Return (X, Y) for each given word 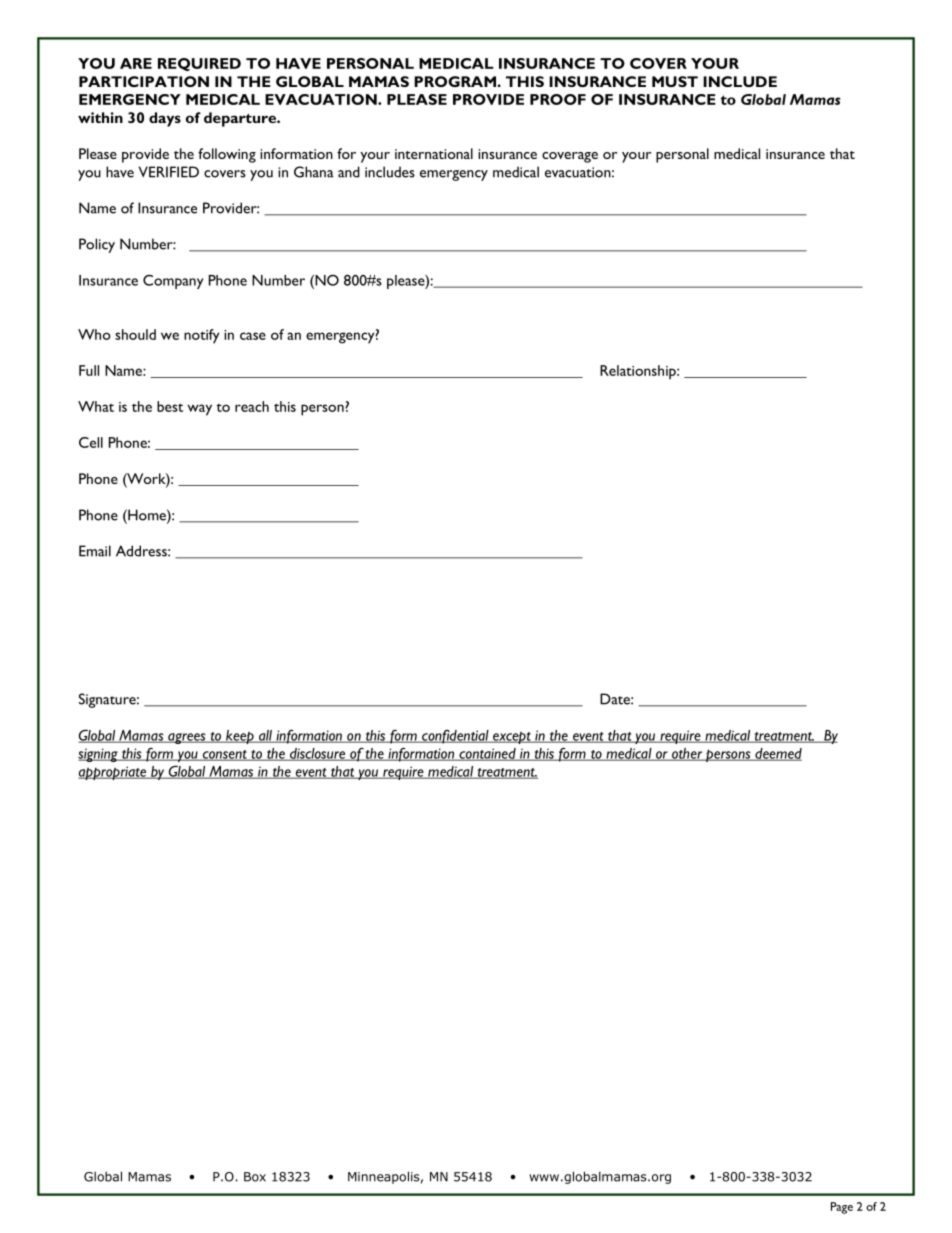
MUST (675, 81)
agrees (187, 738)
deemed (777, 754)
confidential (455, 737)
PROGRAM (455, 81)
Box (255, 1177)
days (165, 119)
